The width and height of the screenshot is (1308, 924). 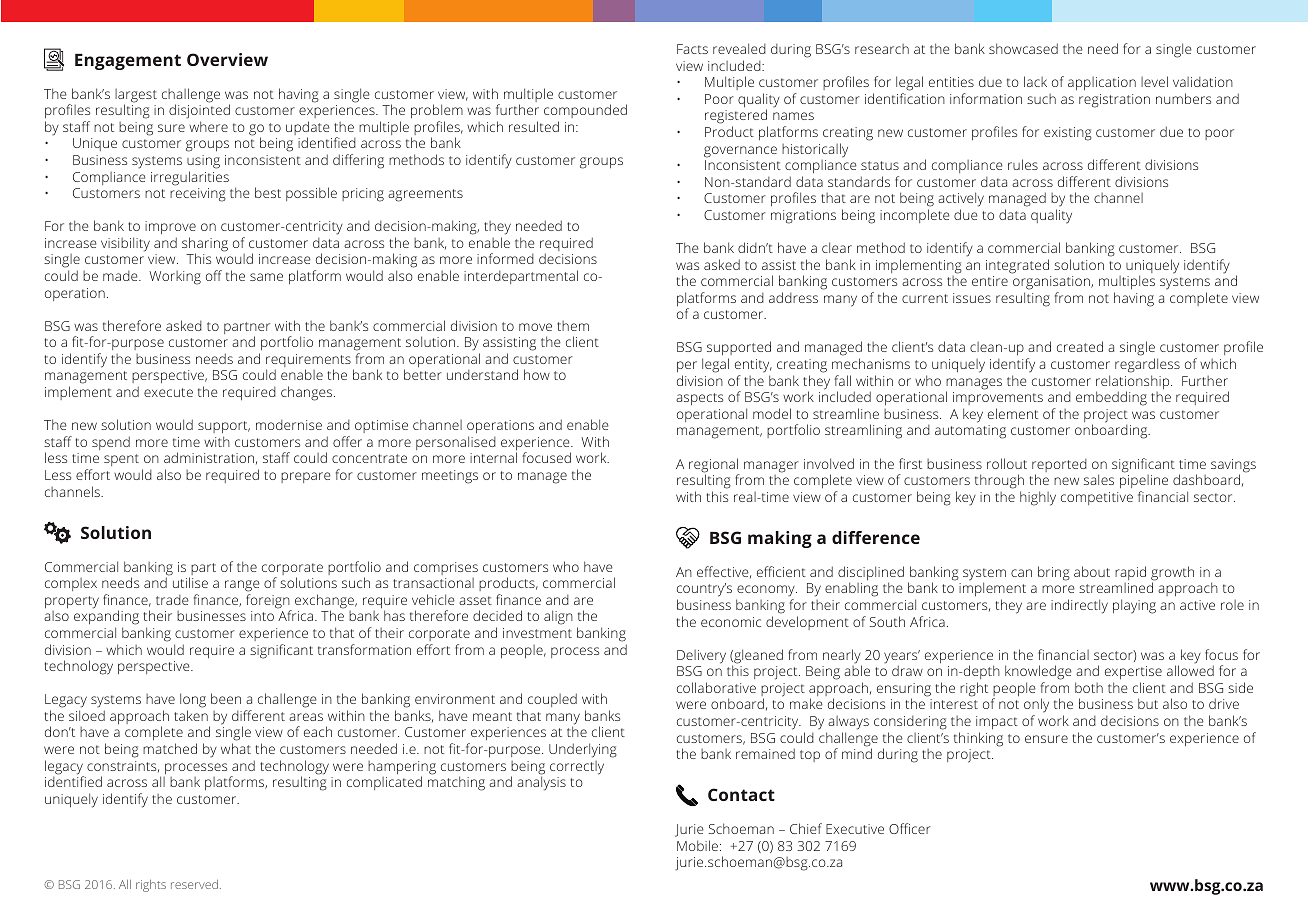 I want to click on reserved, so click(x=194, y=884).
